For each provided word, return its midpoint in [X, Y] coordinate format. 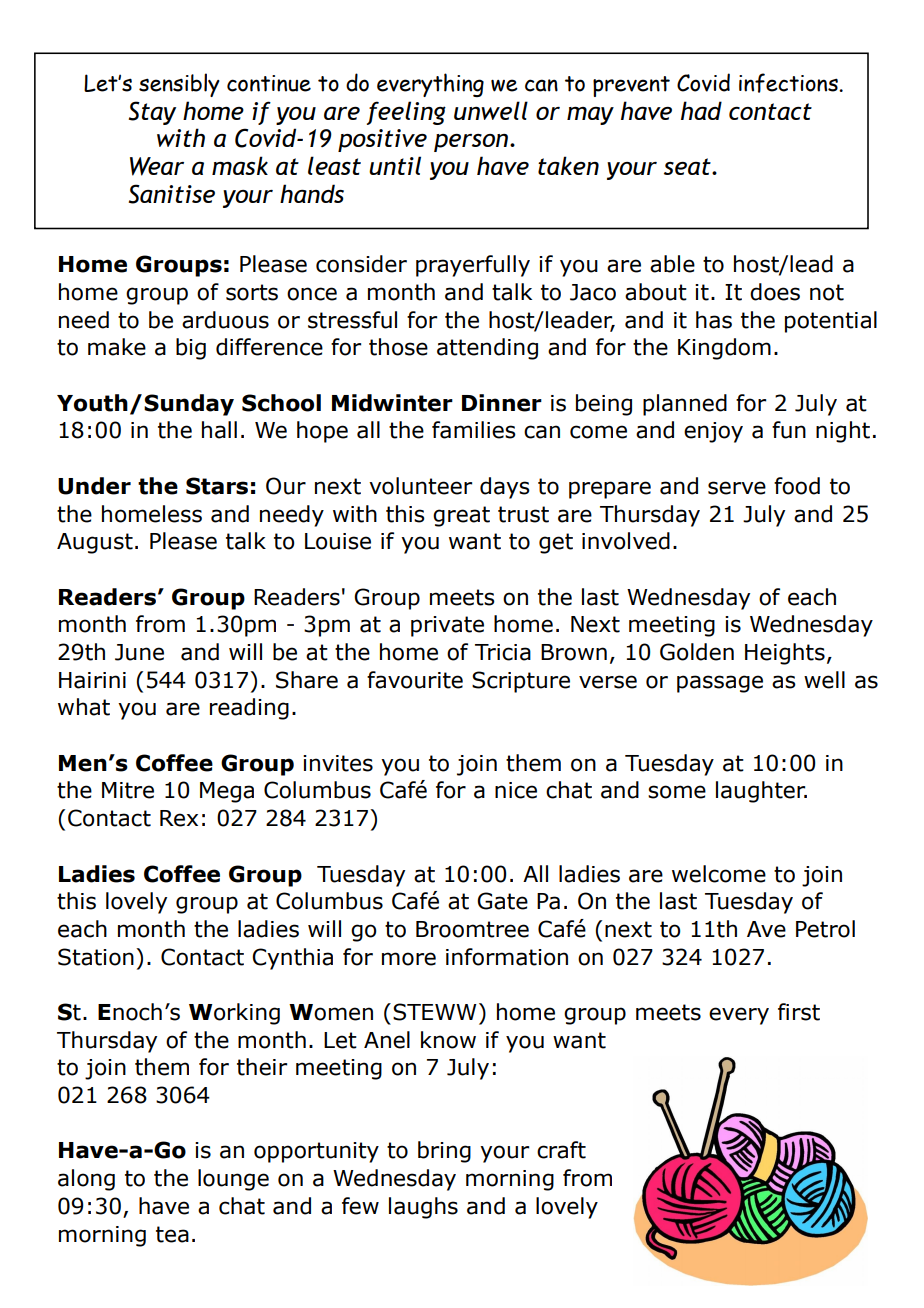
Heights [785, 654]
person [472, 143]
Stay [152, 113]
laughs [423, 1208]
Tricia [503, 652]
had [701, 110]
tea [172, 1234]
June [139, 652]
